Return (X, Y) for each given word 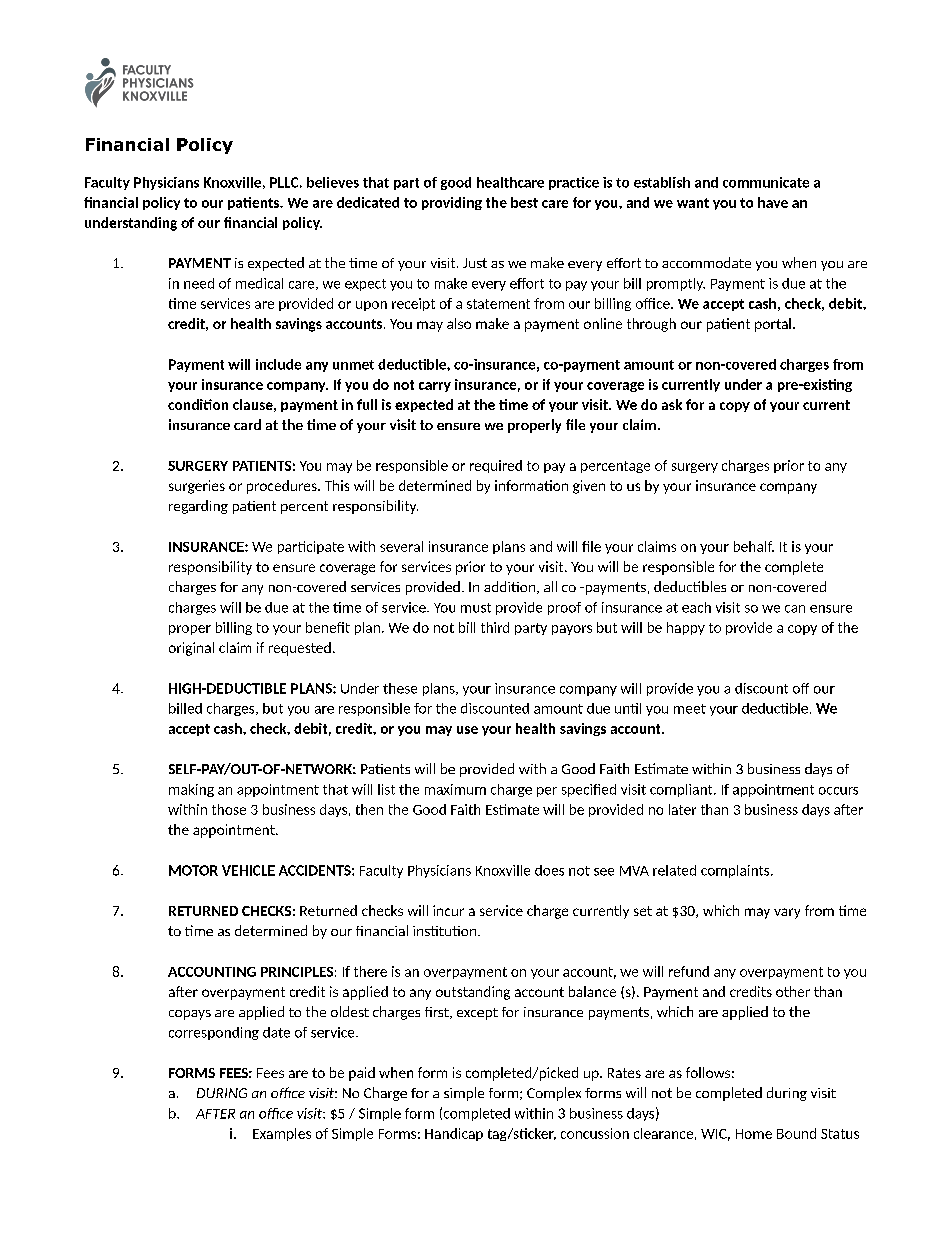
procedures (283, 487)
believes (333, 182)
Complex (554, 1094)
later (682, 809)
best (524, 202)
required (496, 466)
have (773, 202)
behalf (754, 546)
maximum (455, 789)
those (229, 809)
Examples (282, 1134)
